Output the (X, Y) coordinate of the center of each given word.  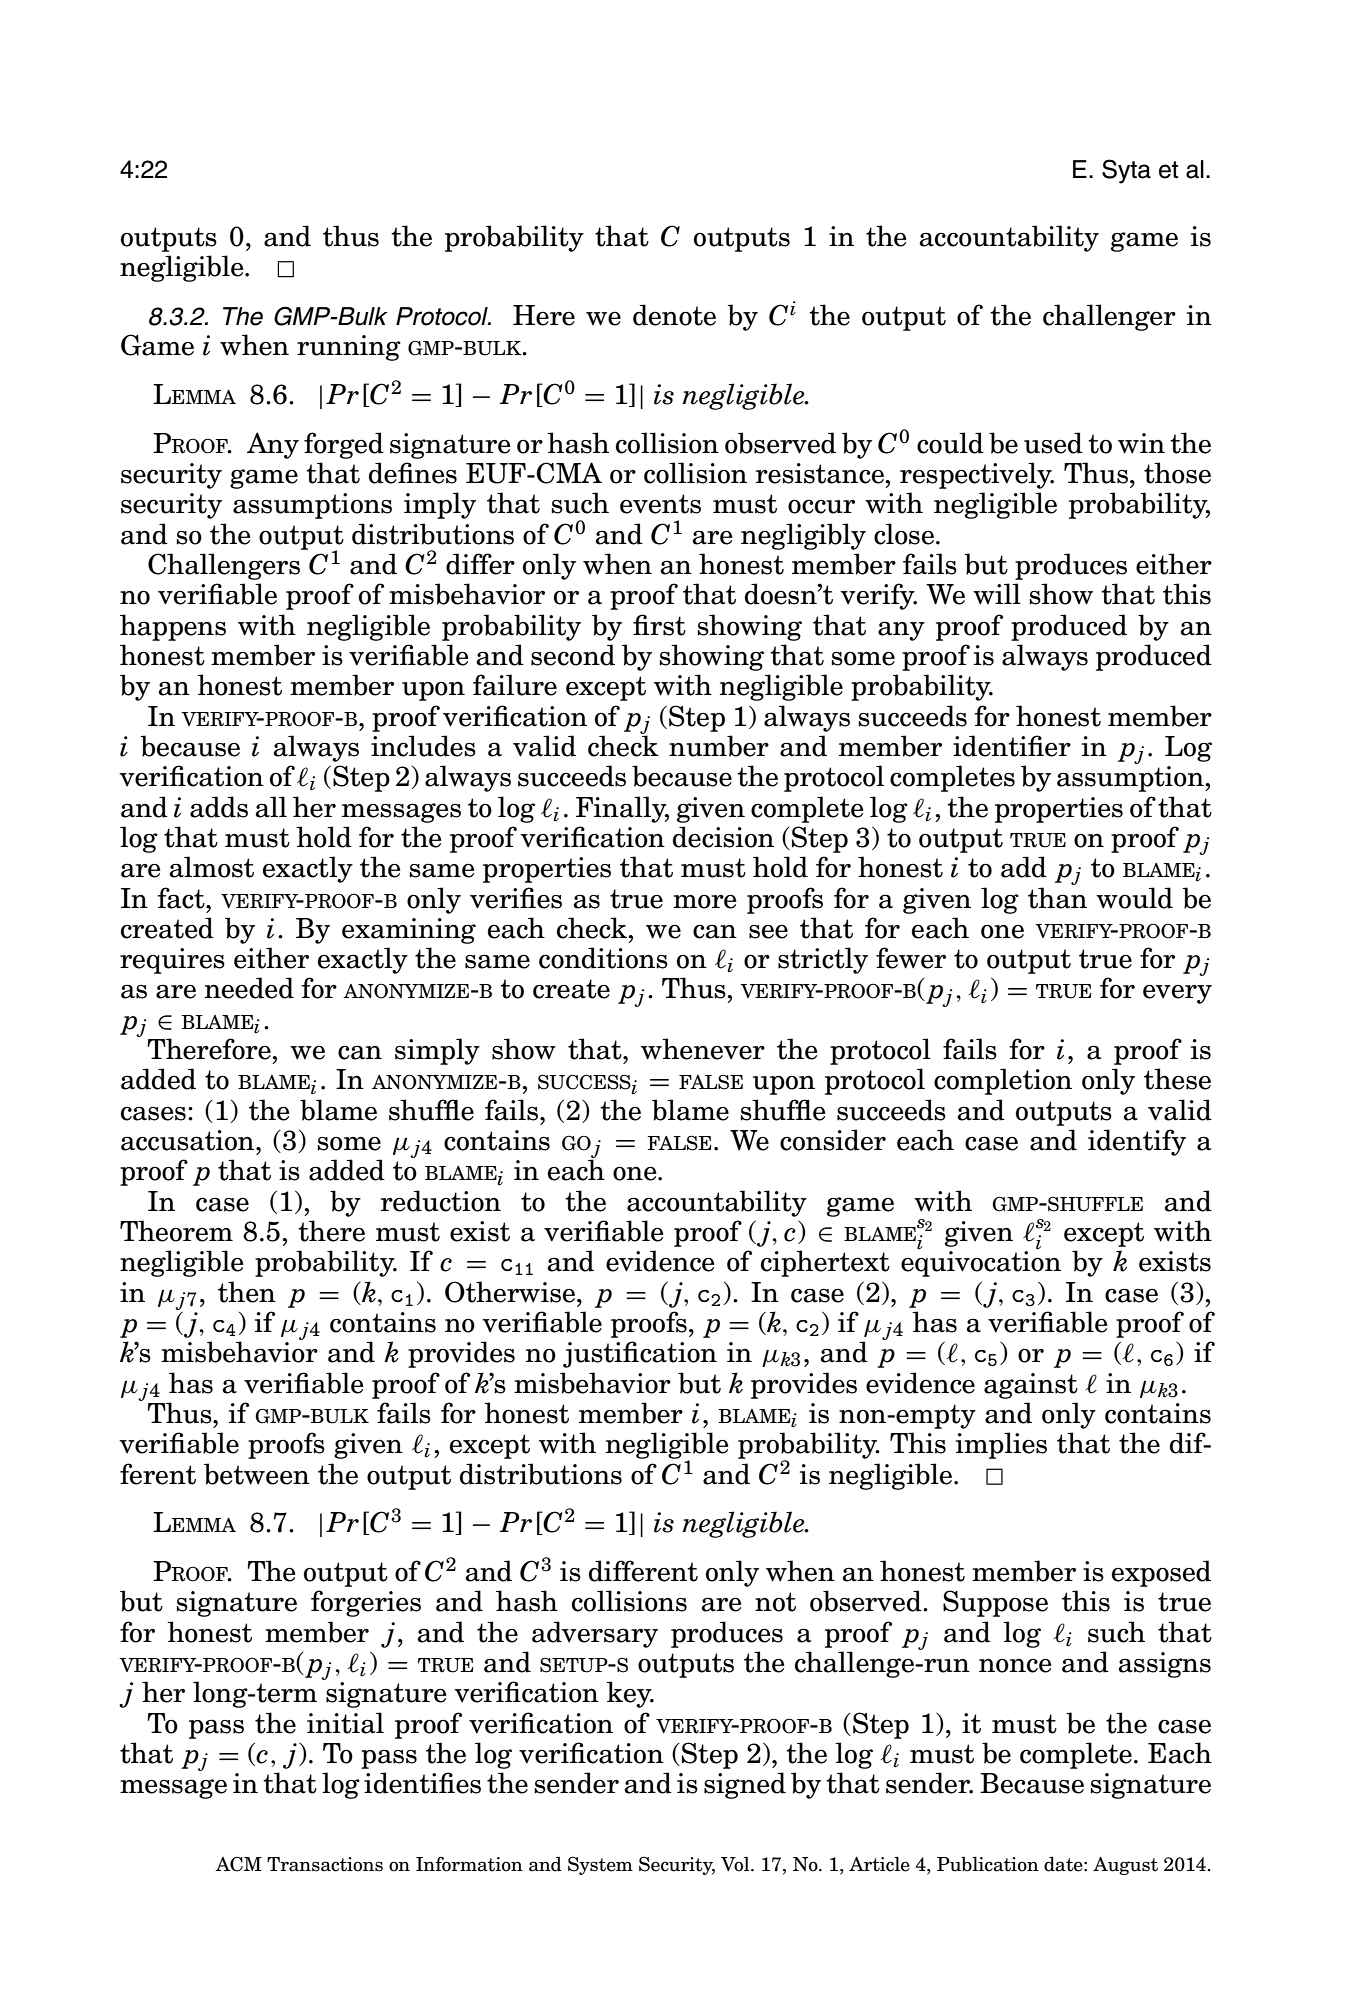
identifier (1012, 746)
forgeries (366, 1603)
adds (219, 807)
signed (745, 1785)
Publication (988, 1864)
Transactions (325, 1864)
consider (833, 1140)
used (1053, 443)
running (349, 348)
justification (640, 1354)
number (719, 746)
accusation (189, 1140)
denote (674, 315)
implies (1001, 1445)
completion (1003, 1081)
